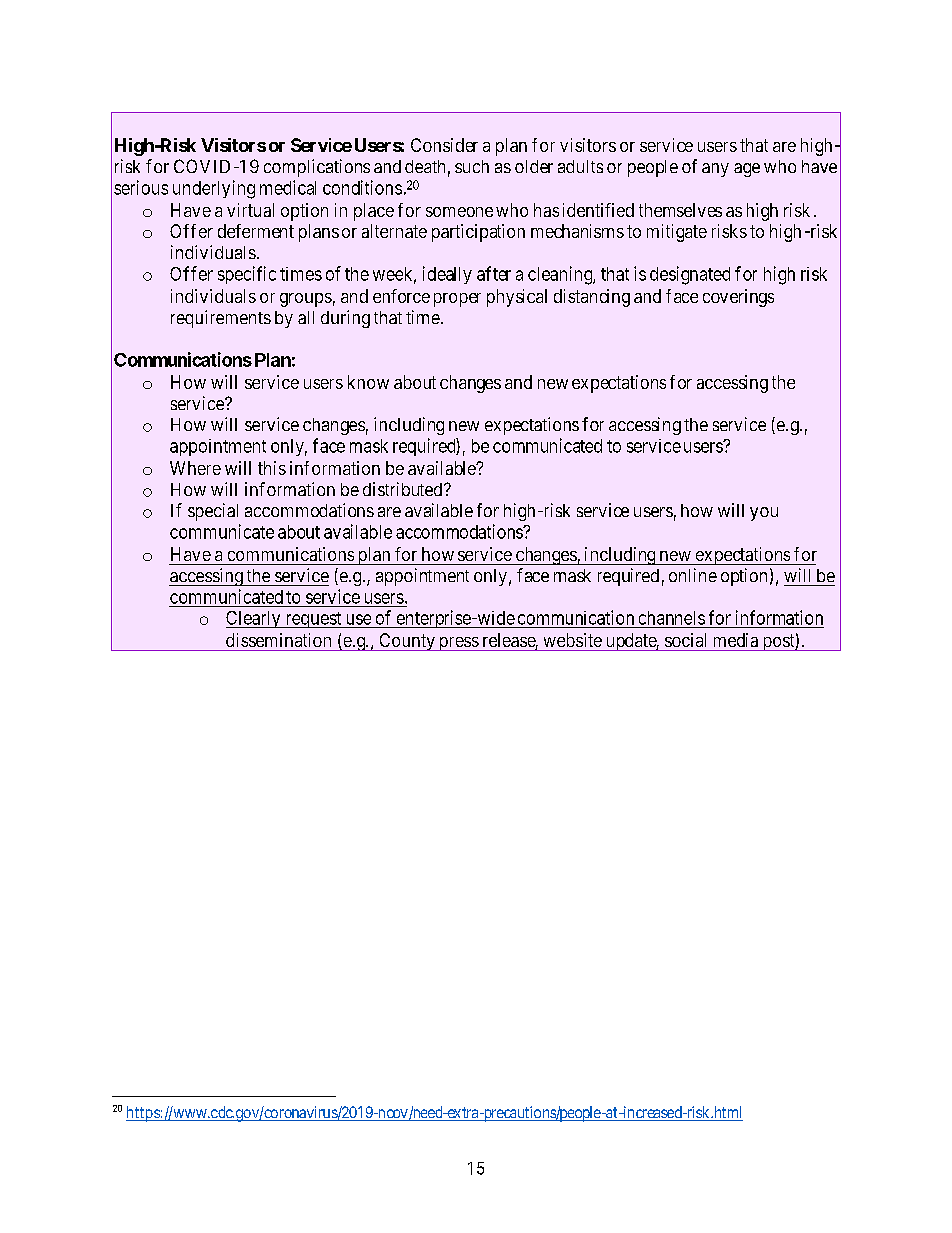  I want to click on specific, so click(247, 275).
